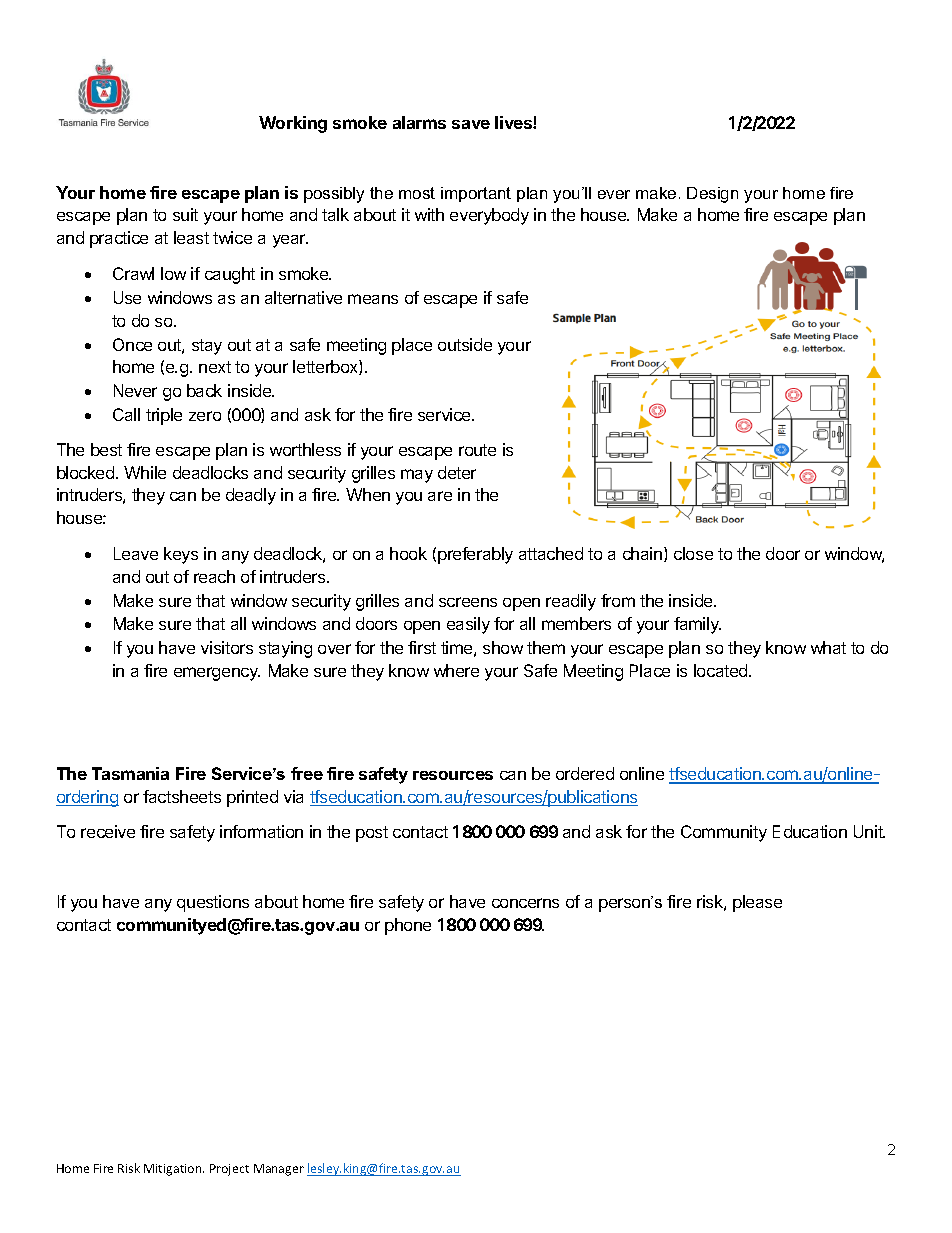 The height and width of the screenshot is (1233, 952). I want to click on located, so click(722, 670).
